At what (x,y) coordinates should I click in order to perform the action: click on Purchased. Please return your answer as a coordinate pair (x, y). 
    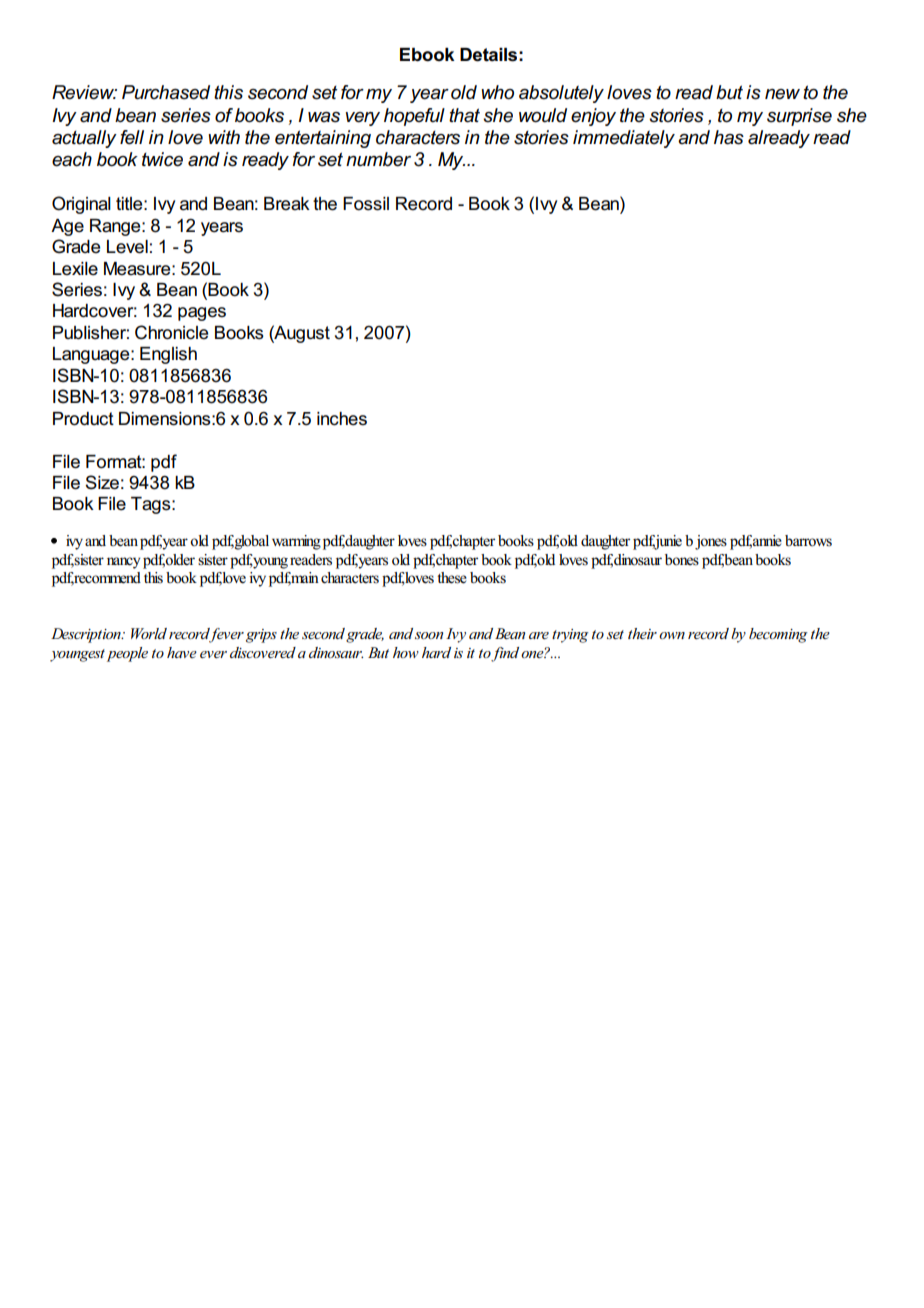
    Looking at the image, I should click on (166, 92).
